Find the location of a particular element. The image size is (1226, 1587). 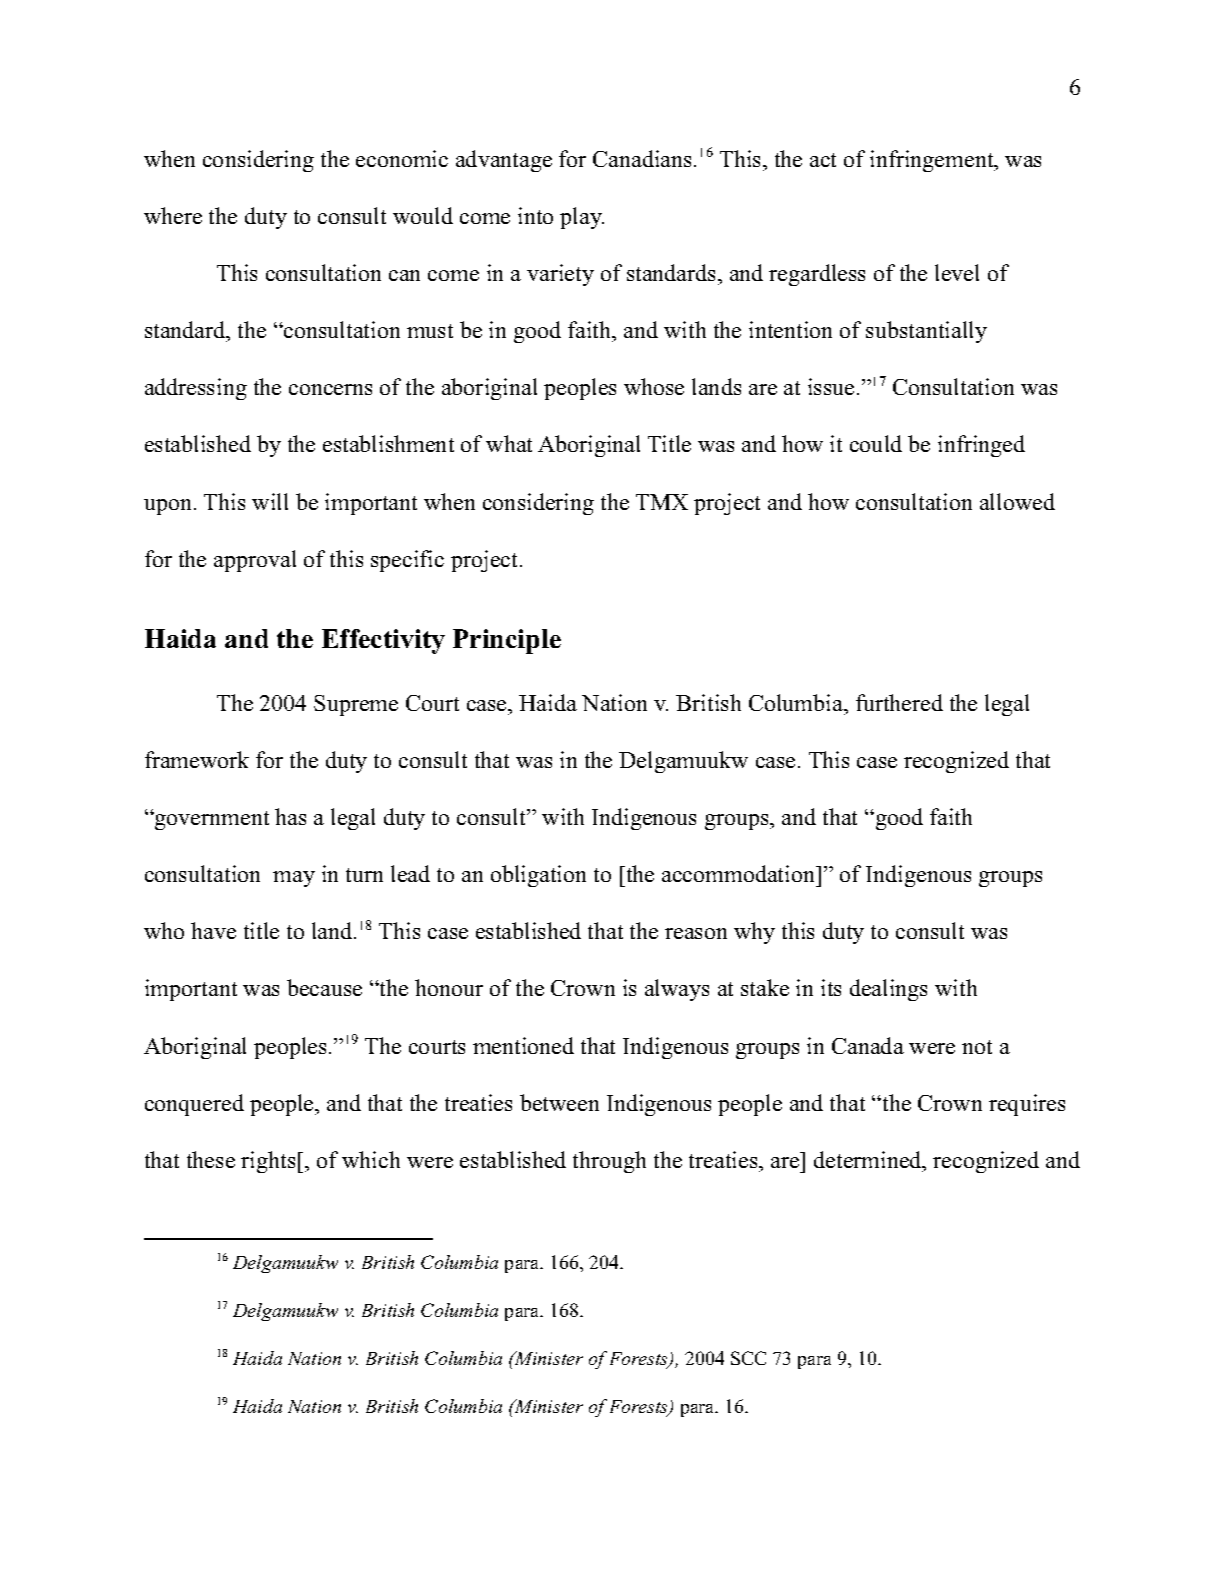

whose is located at coordinates (654, 386).
